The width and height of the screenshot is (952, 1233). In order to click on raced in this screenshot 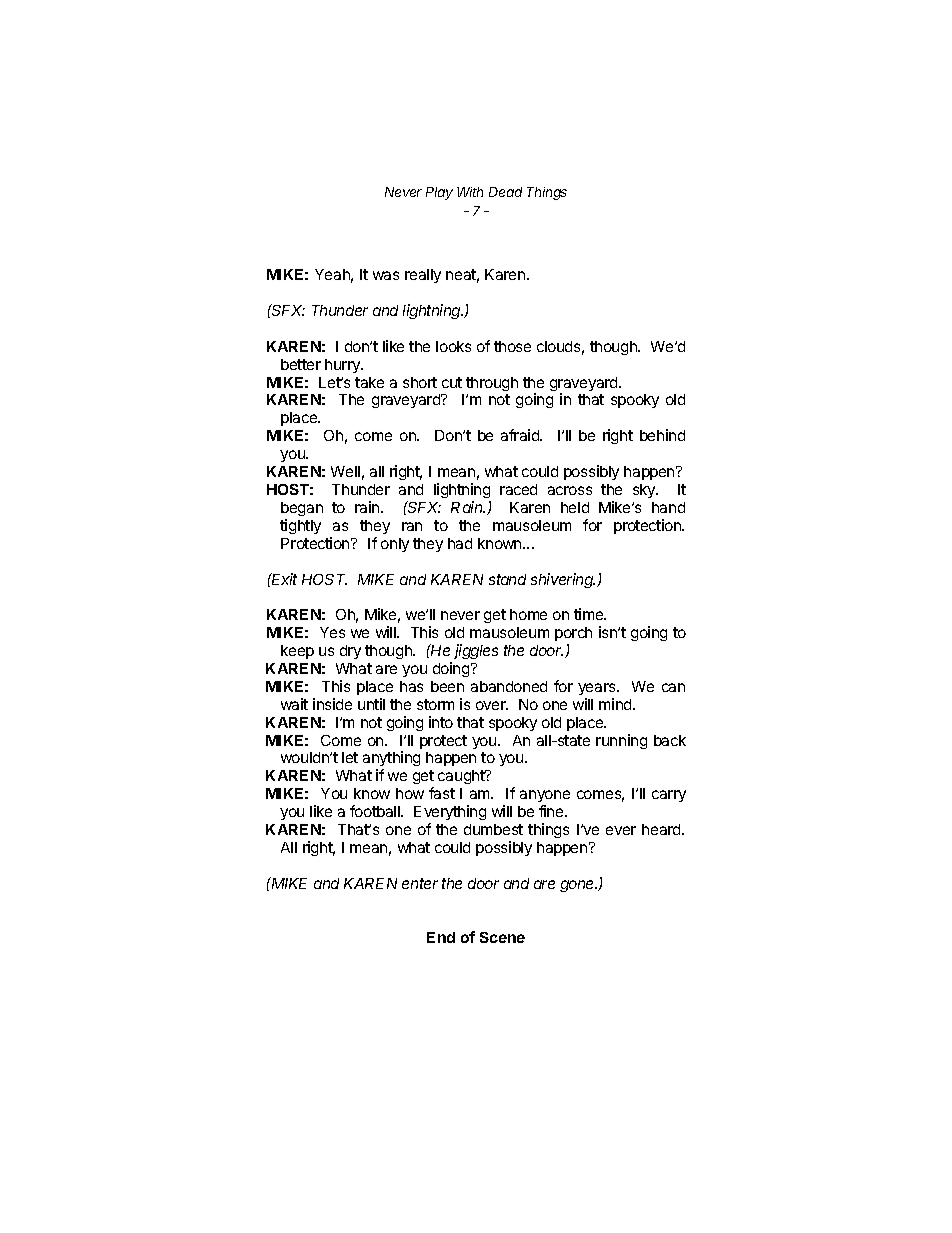, I will do `click(518, 489)`.
